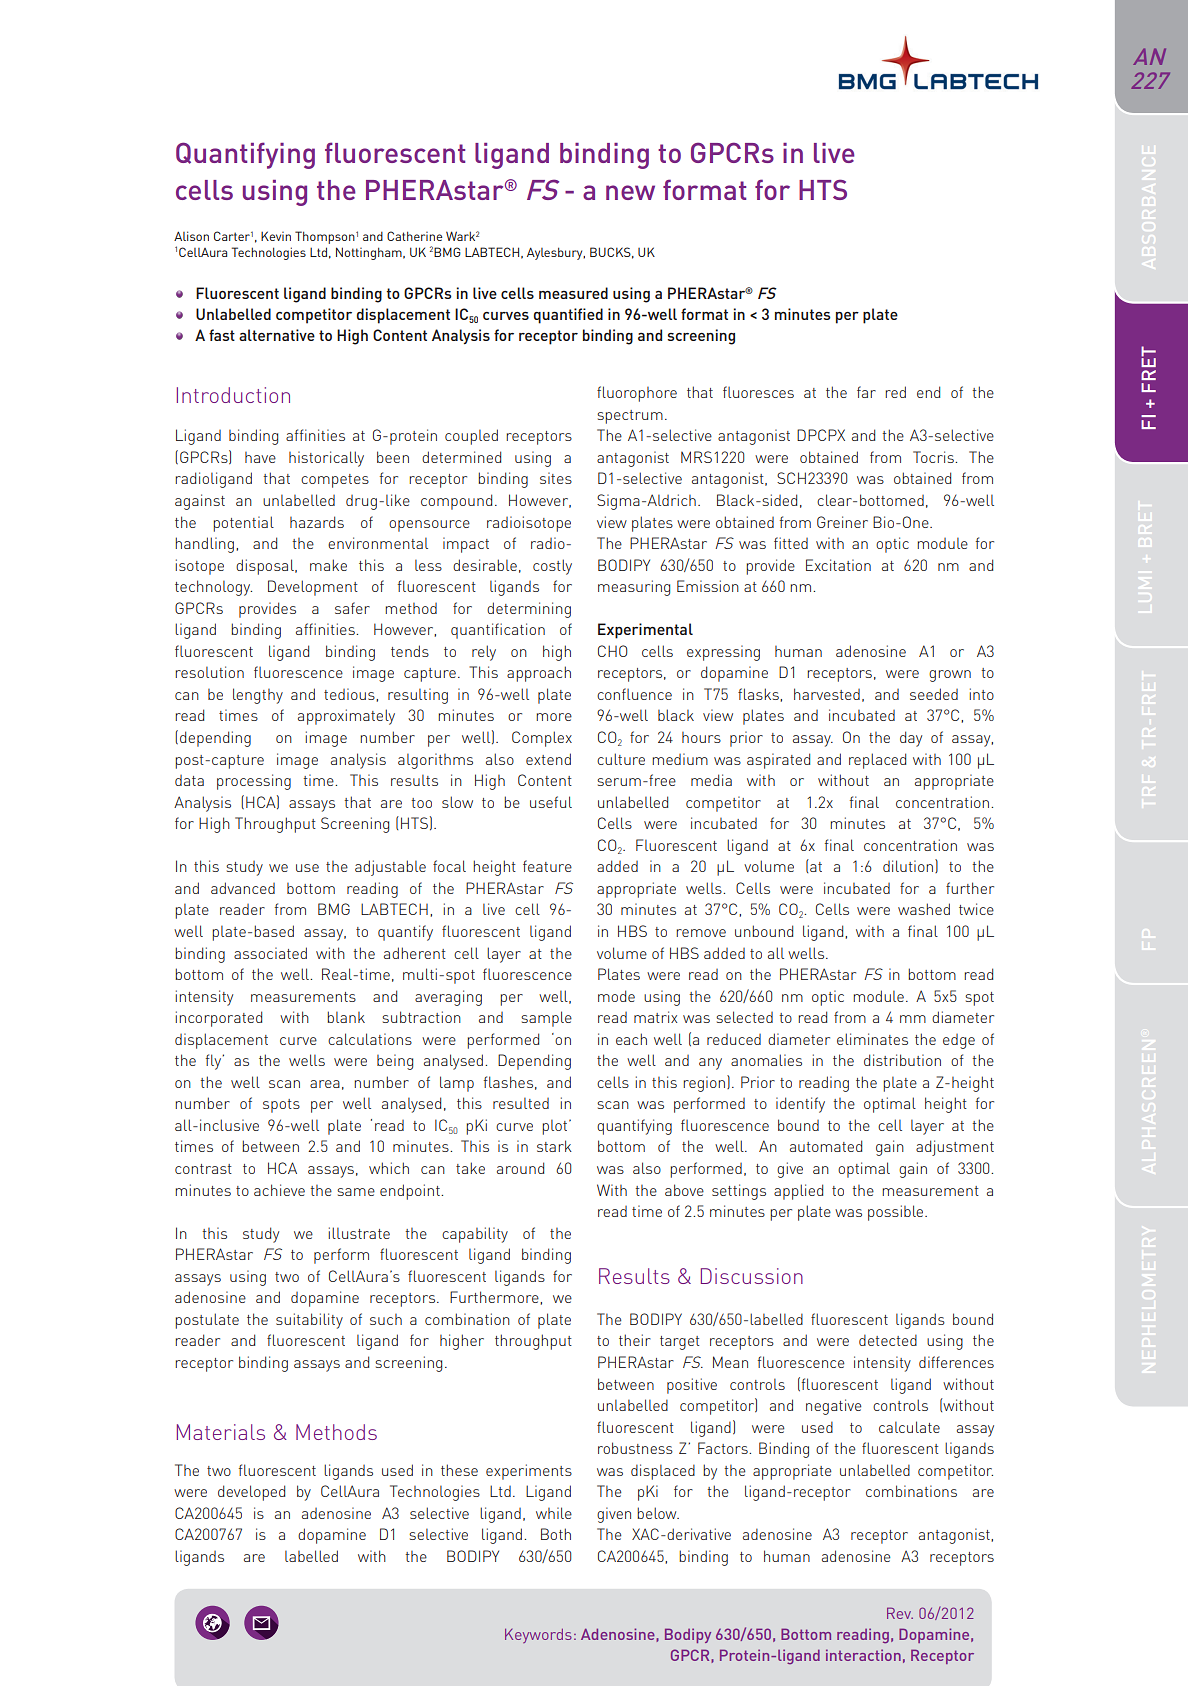 The width and height of the image is (1188, 1686). What do you see at coordinates (554, 1146) in the image?
I see `stark` at bounding box center [554, 1146].
